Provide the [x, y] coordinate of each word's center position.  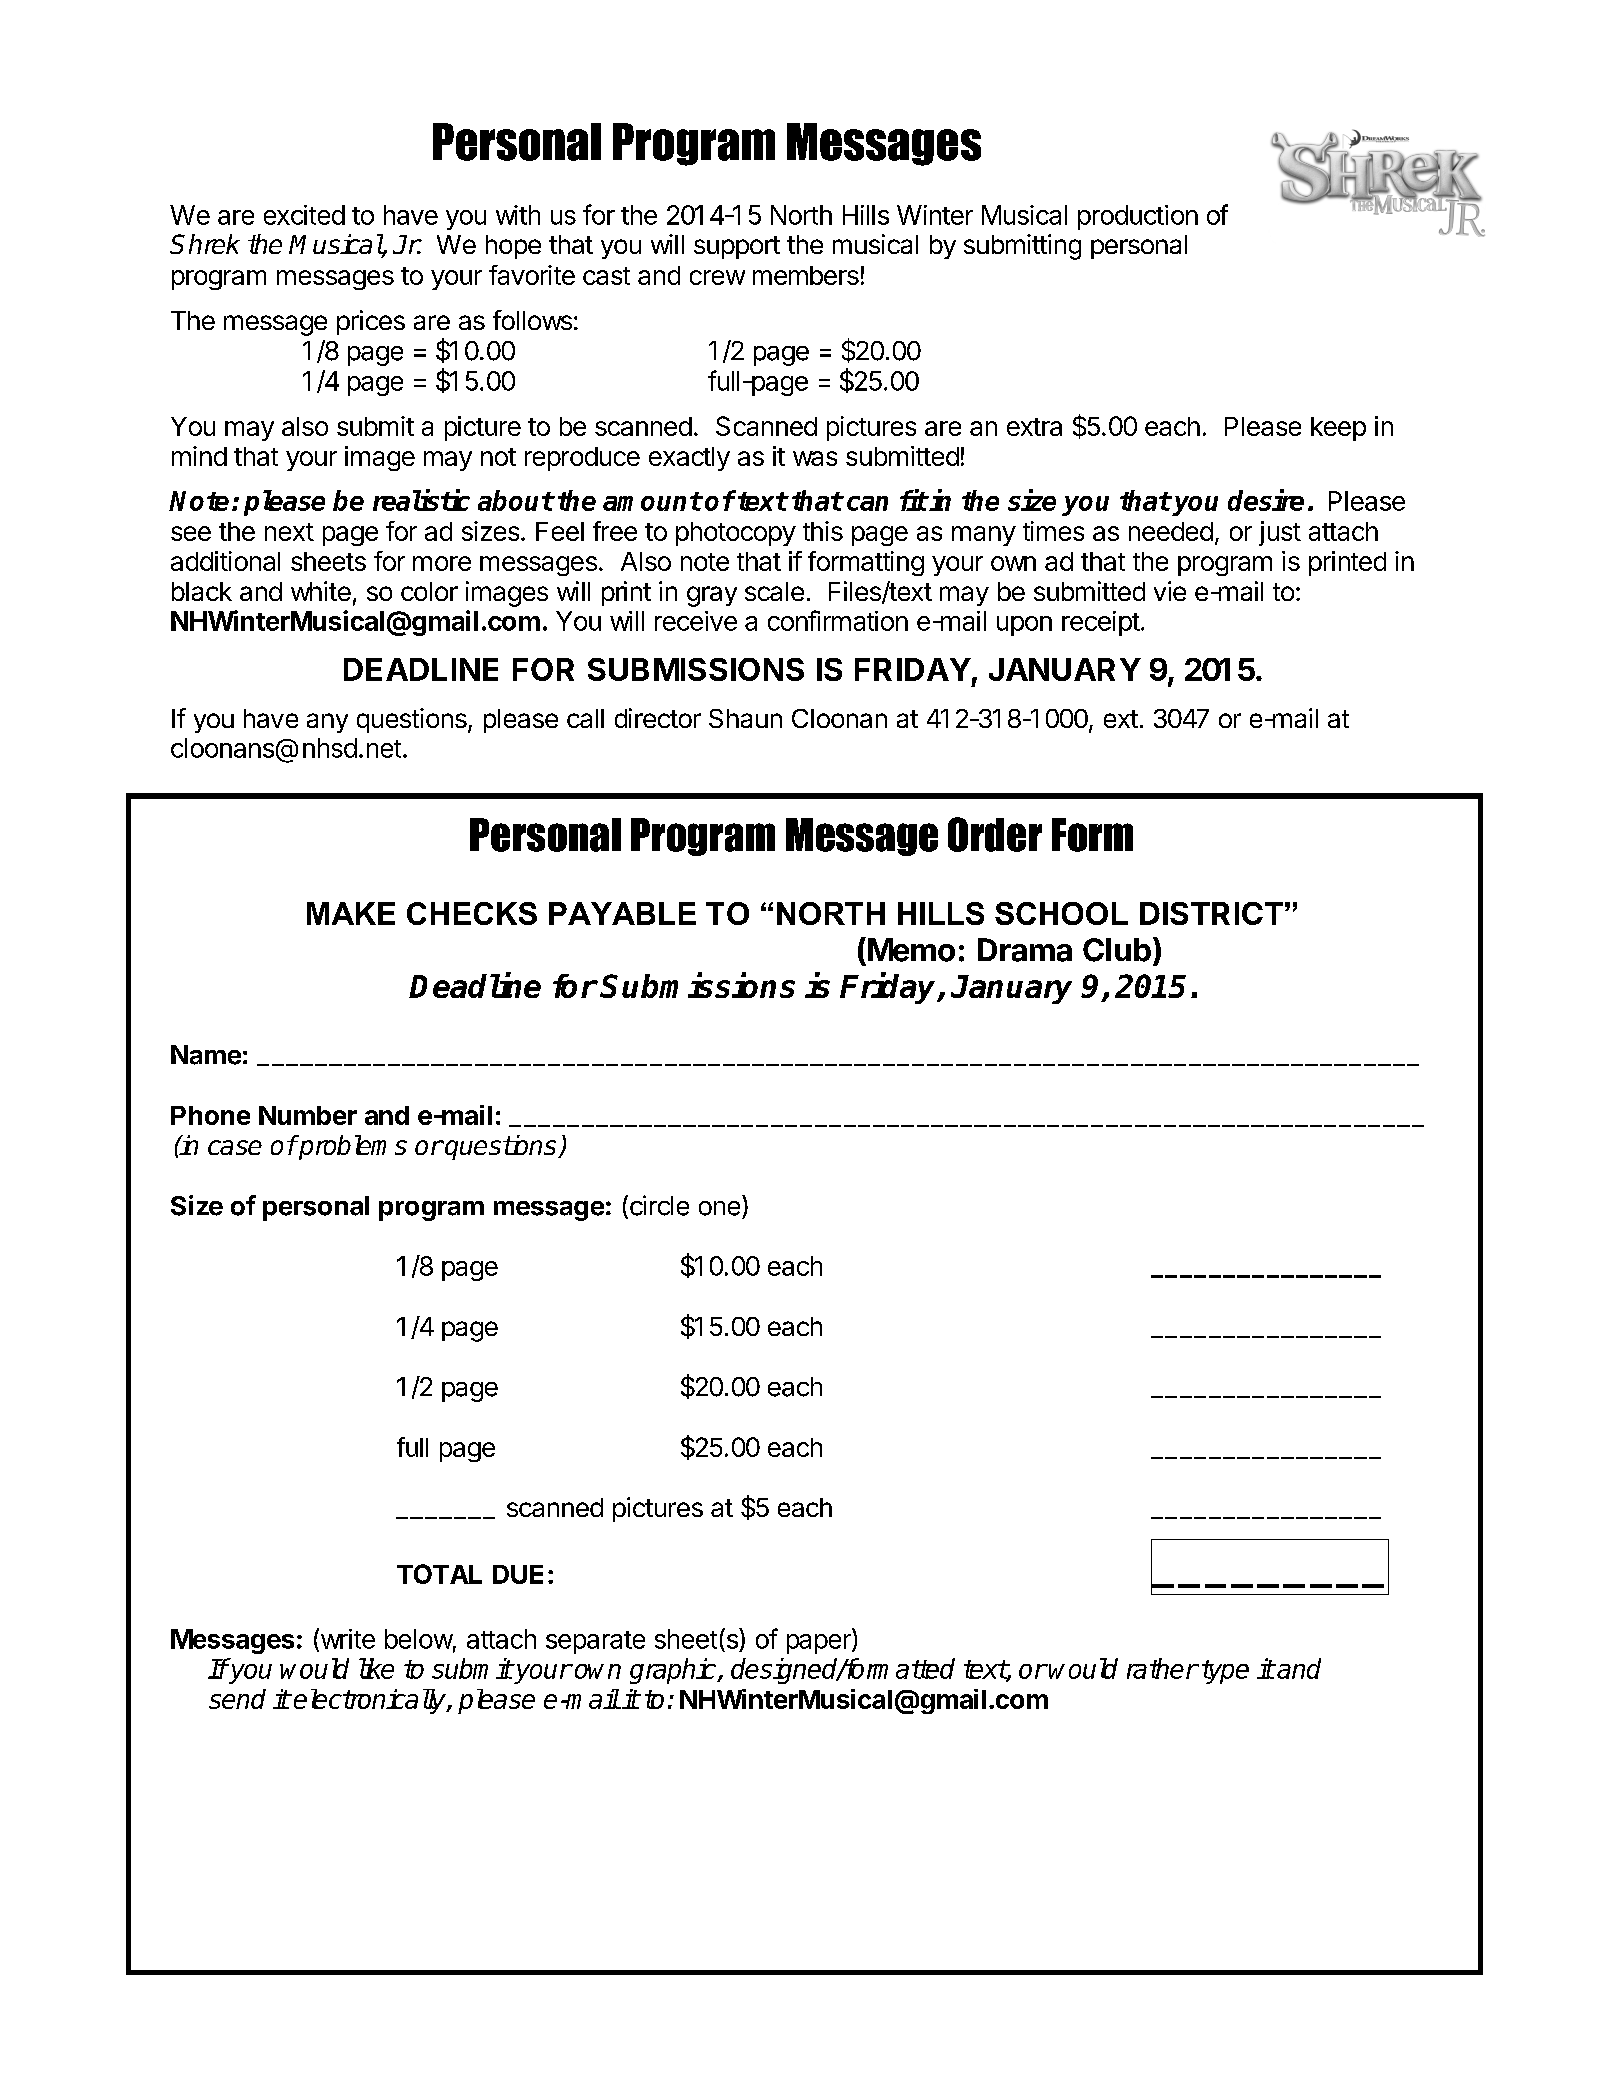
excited [304, 215]
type [1225, 1672]
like [376, 1668]
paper [820, 1644]
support [737, 247]
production [1138, 217]
